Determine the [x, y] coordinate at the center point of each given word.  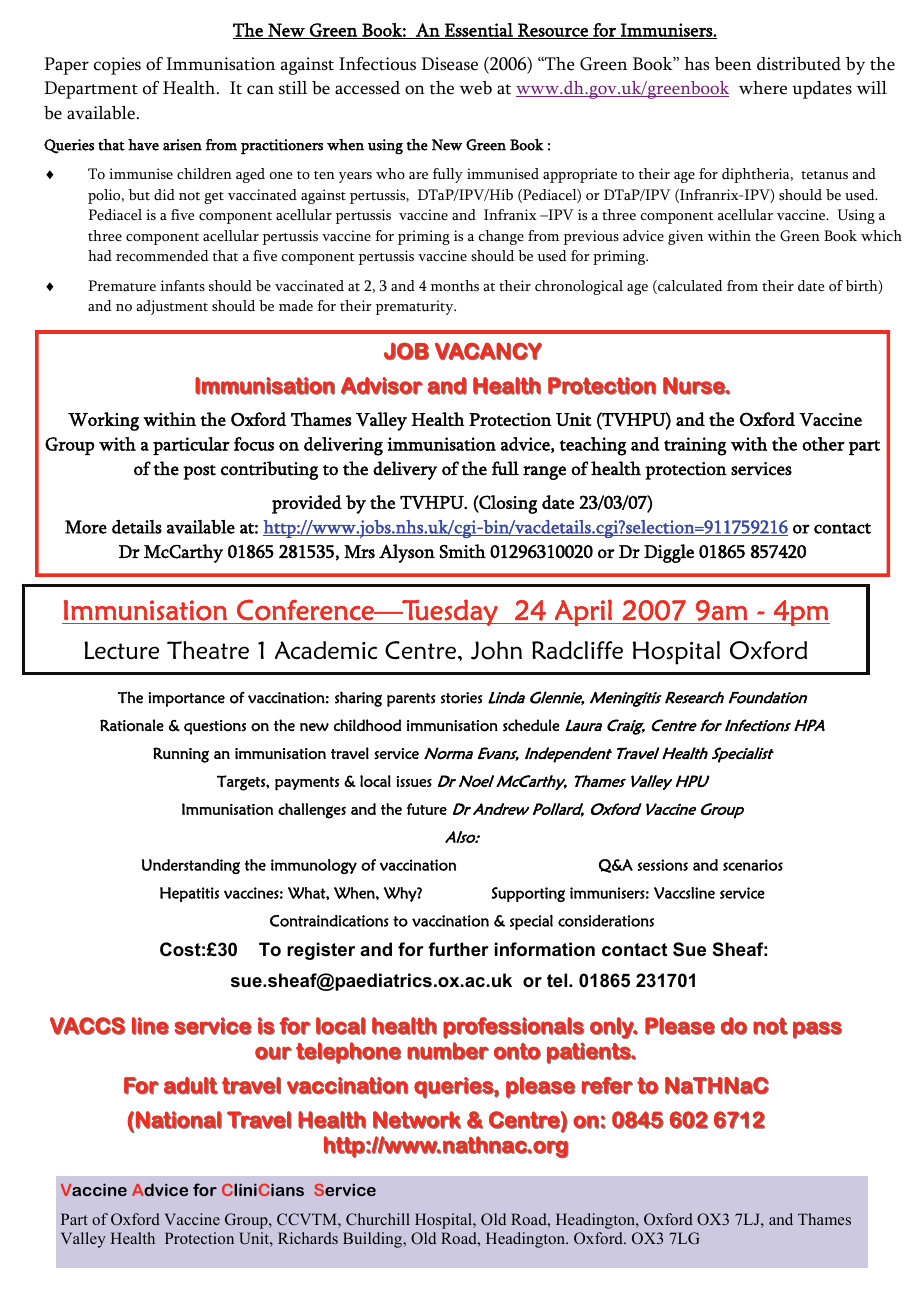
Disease [449, 64]
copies [117, 66]
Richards [308, 1238]
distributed [799, 64]
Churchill [378, 1219]
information [545, 949]
